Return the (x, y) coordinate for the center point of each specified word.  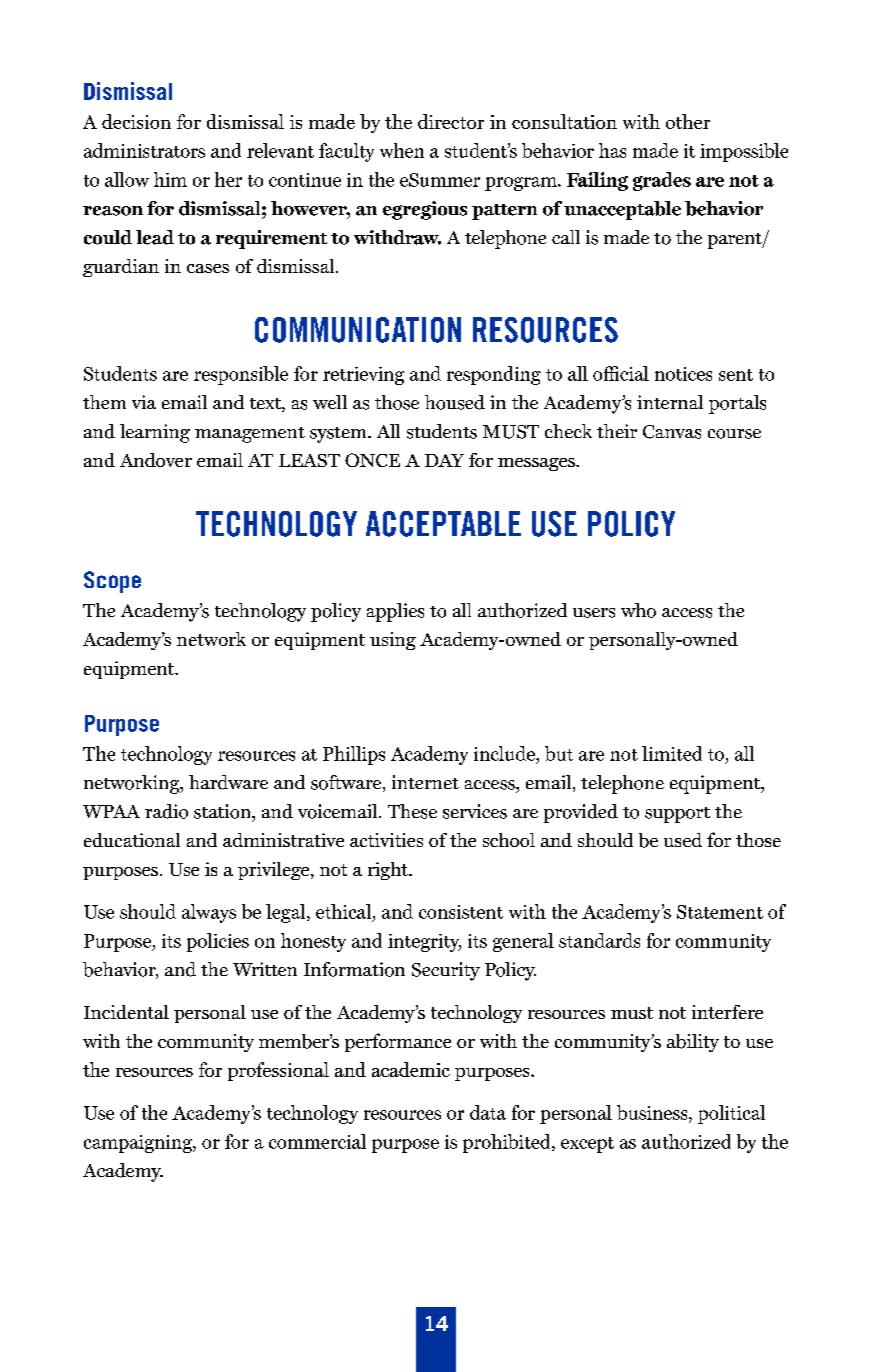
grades (662, 181)
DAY (444, 460)
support (677, 815)
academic (411, 1069)
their (617, 431)
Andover (156, 460)
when (402, 150)
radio (166, 811)
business (653, 1114)
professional (278, 1071)
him (170, 179)
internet (425, 782)
